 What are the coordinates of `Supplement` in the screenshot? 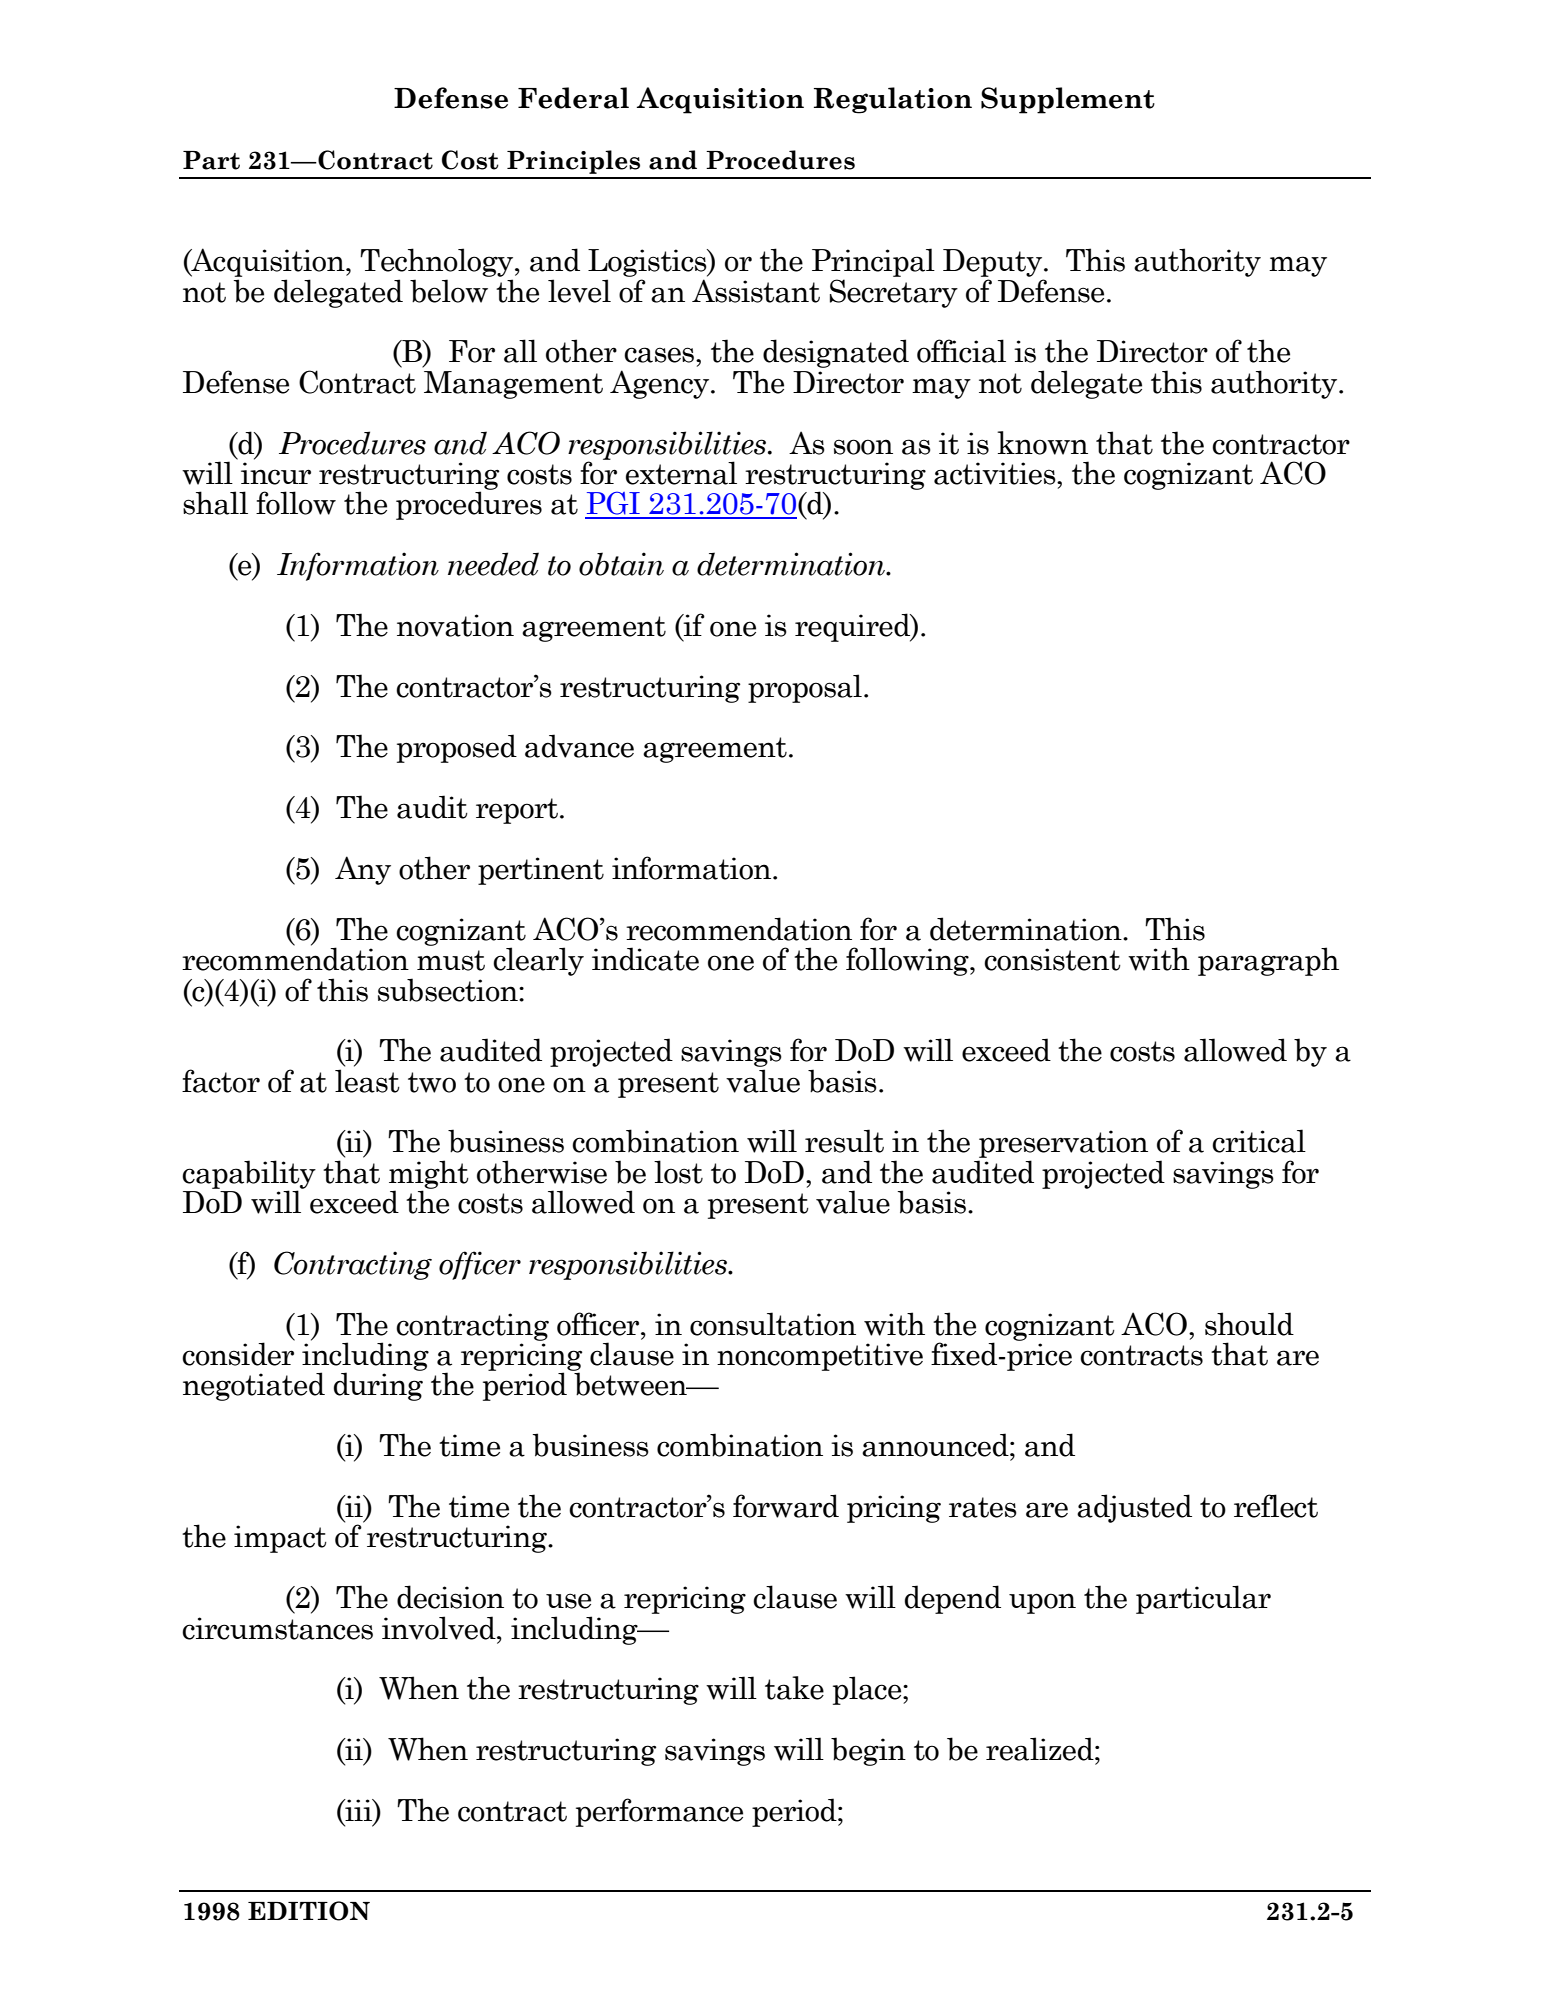 It's located at (1068, 100).
